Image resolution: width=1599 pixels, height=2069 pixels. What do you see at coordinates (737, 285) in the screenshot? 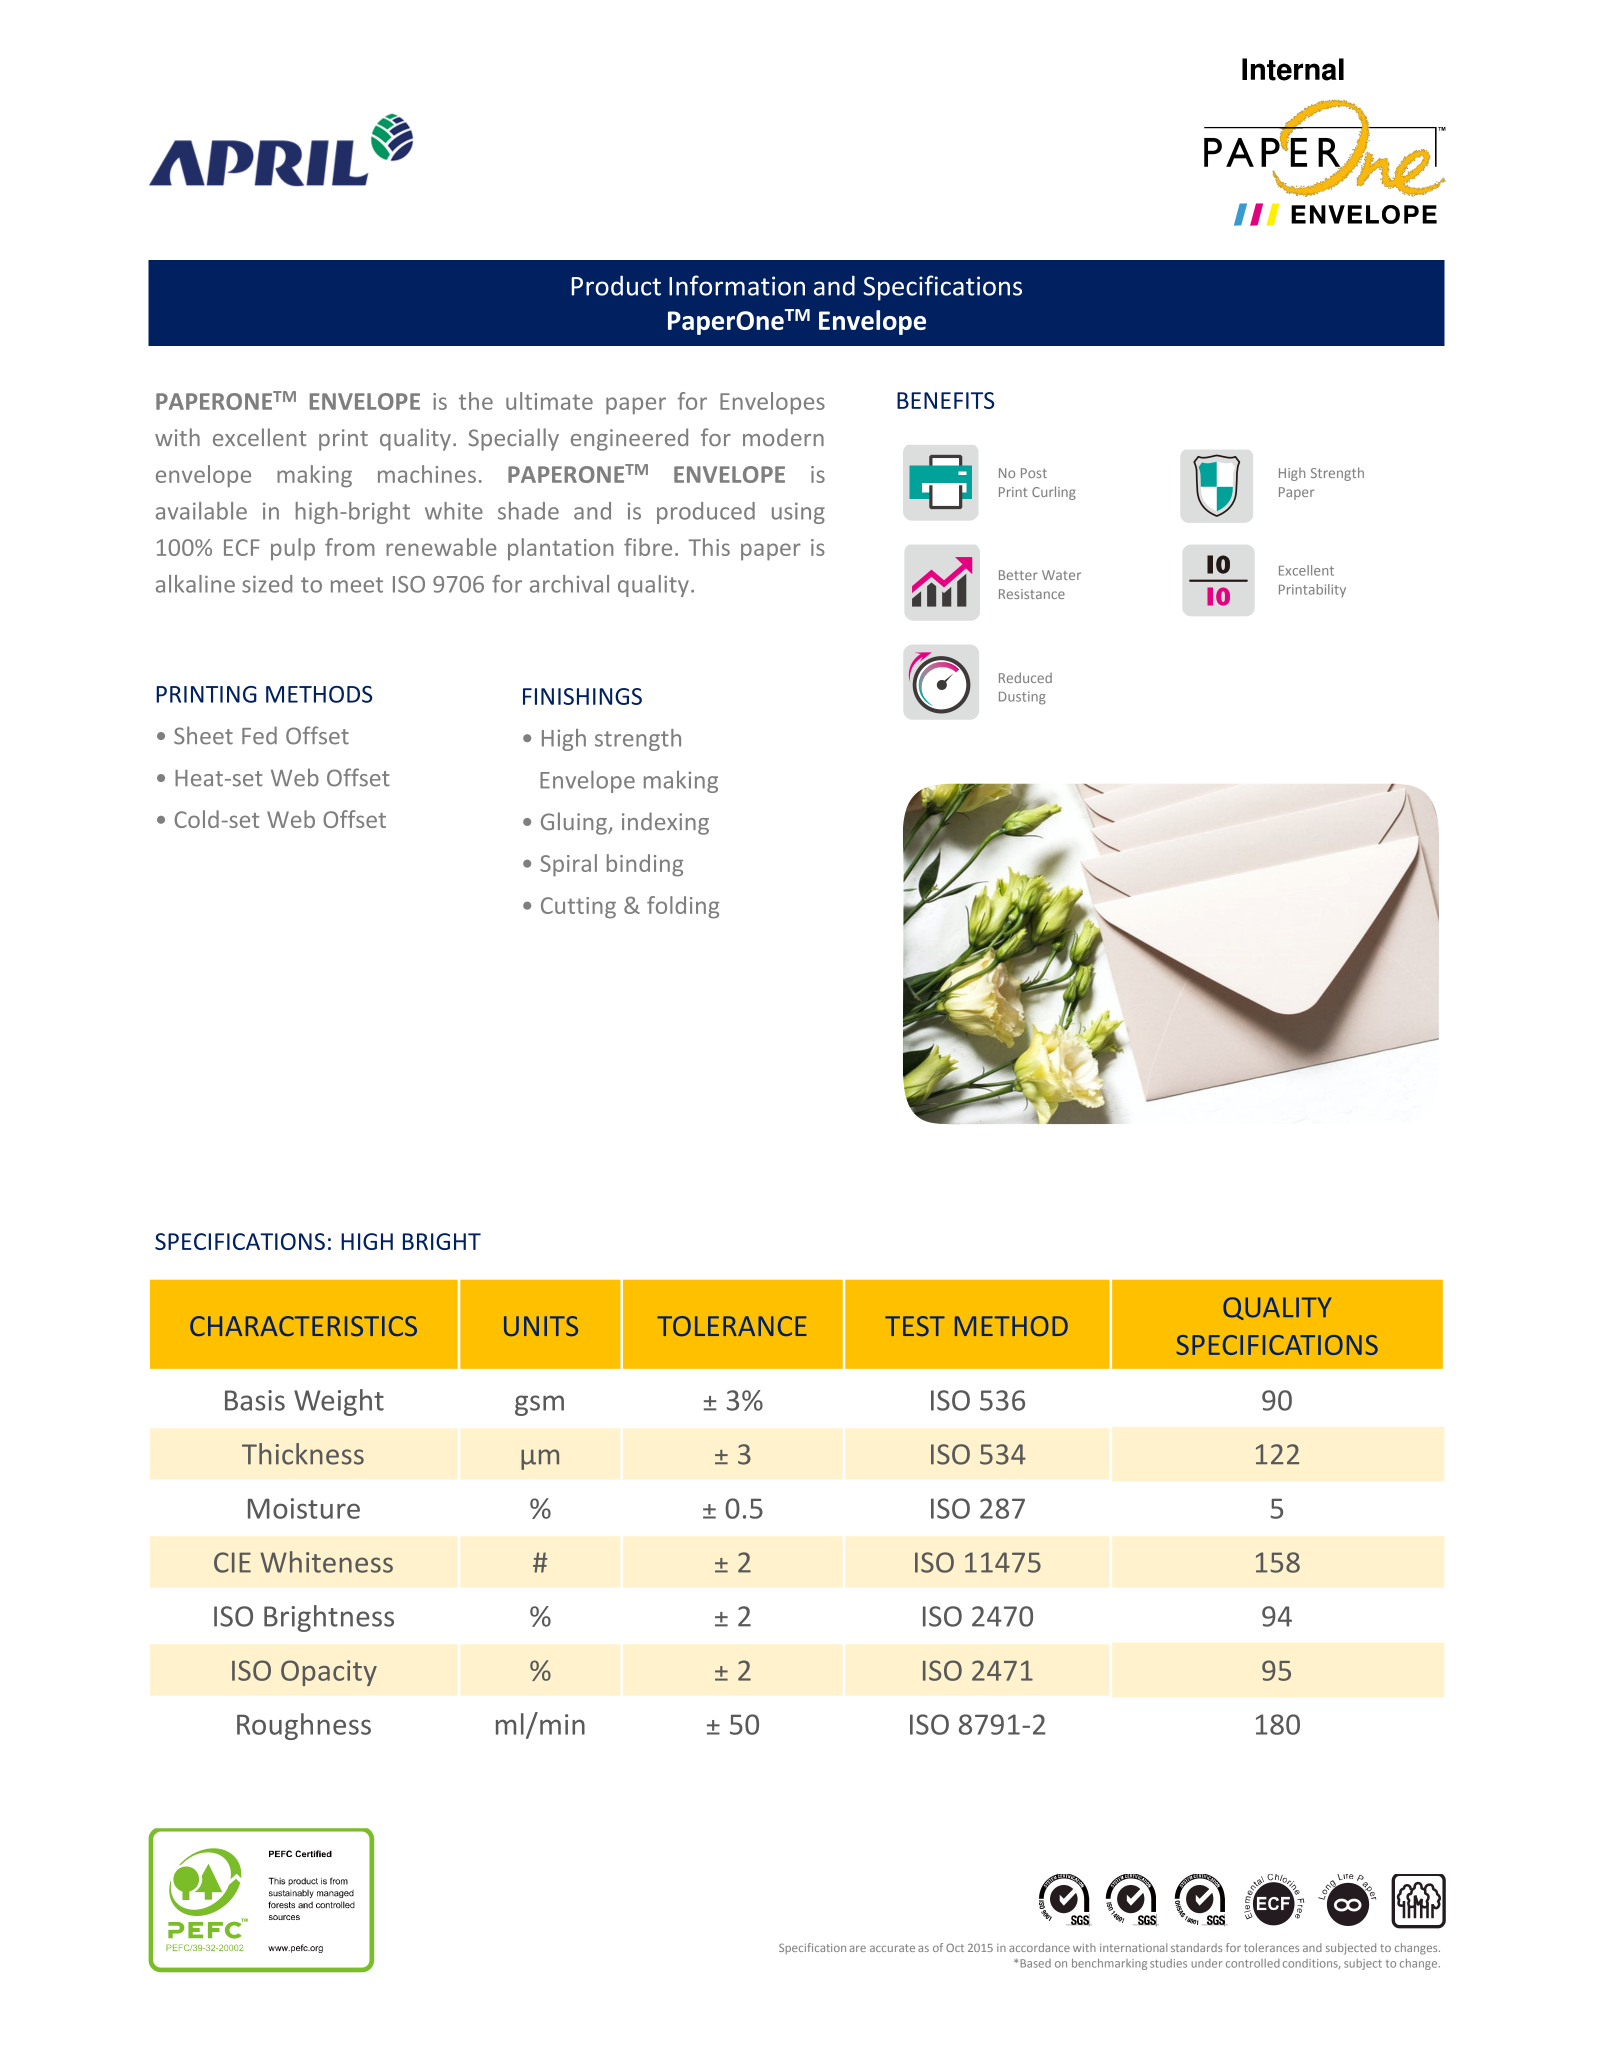
I see `Information` at bounding box center [737, 285].
